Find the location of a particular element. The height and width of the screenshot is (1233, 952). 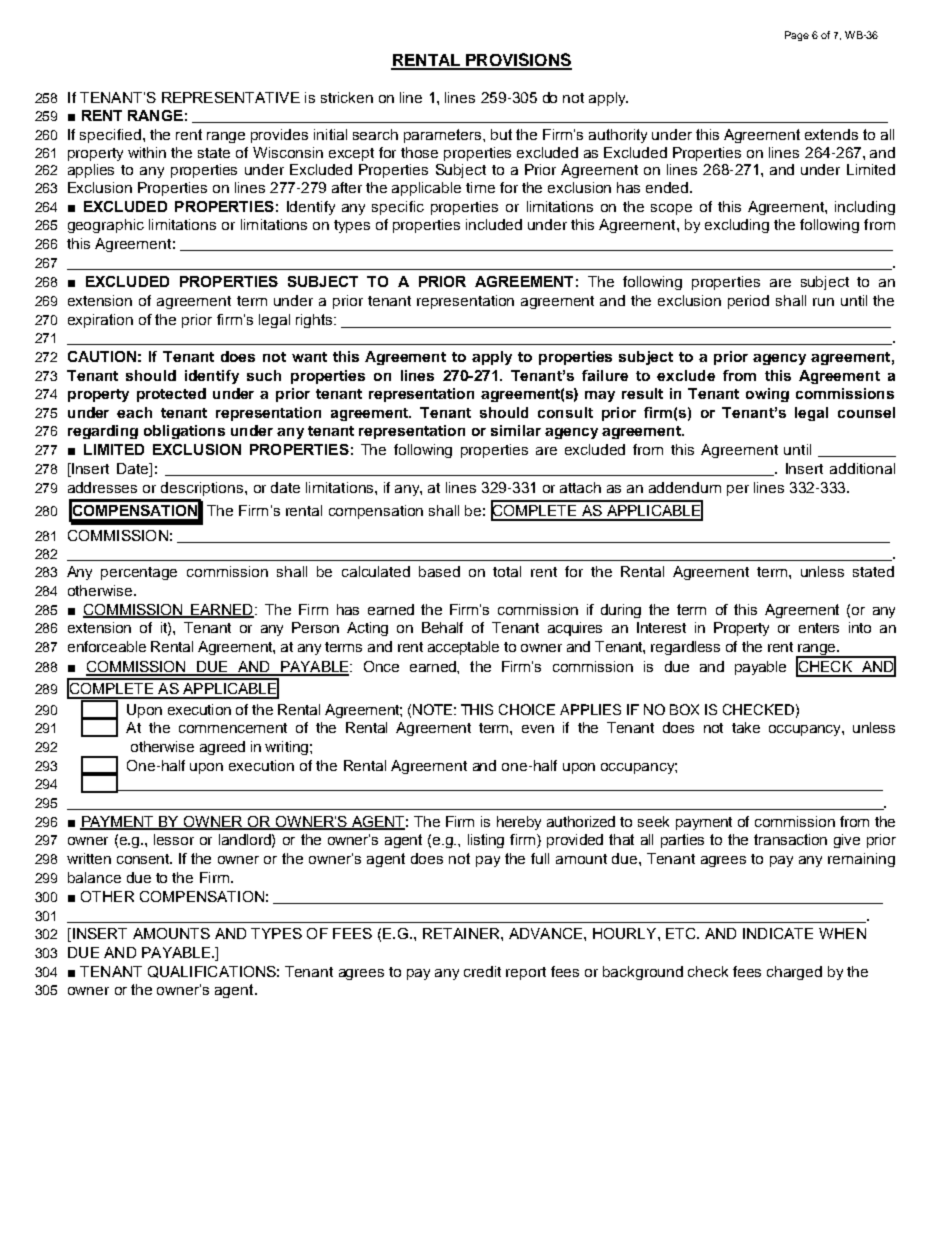

Page is located at coordinates (797, 36).
